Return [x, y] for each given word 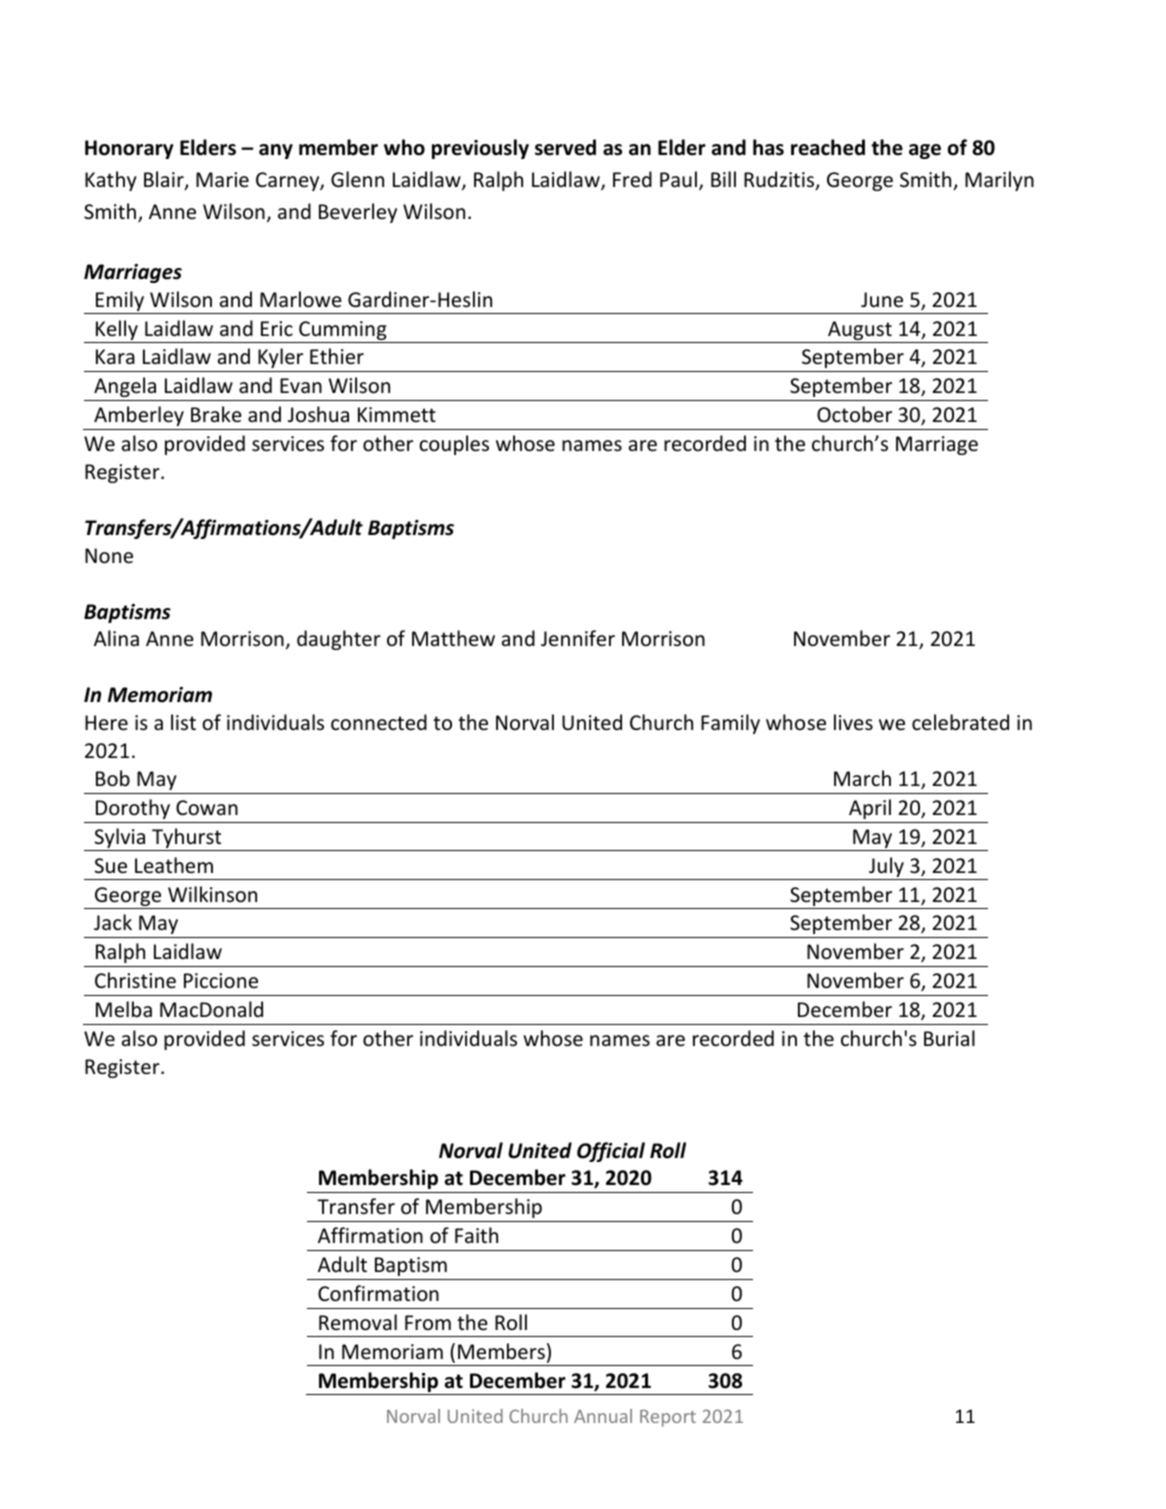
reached [828, 147]
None [109, 556]
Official [611, 1152]
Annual [603, 1416]
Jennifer [578, 638]
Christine [135, 980]
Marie [222, 180]
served [565, 147]
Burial [949, 1038]
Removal [358, 1322]
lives [853, 722]
